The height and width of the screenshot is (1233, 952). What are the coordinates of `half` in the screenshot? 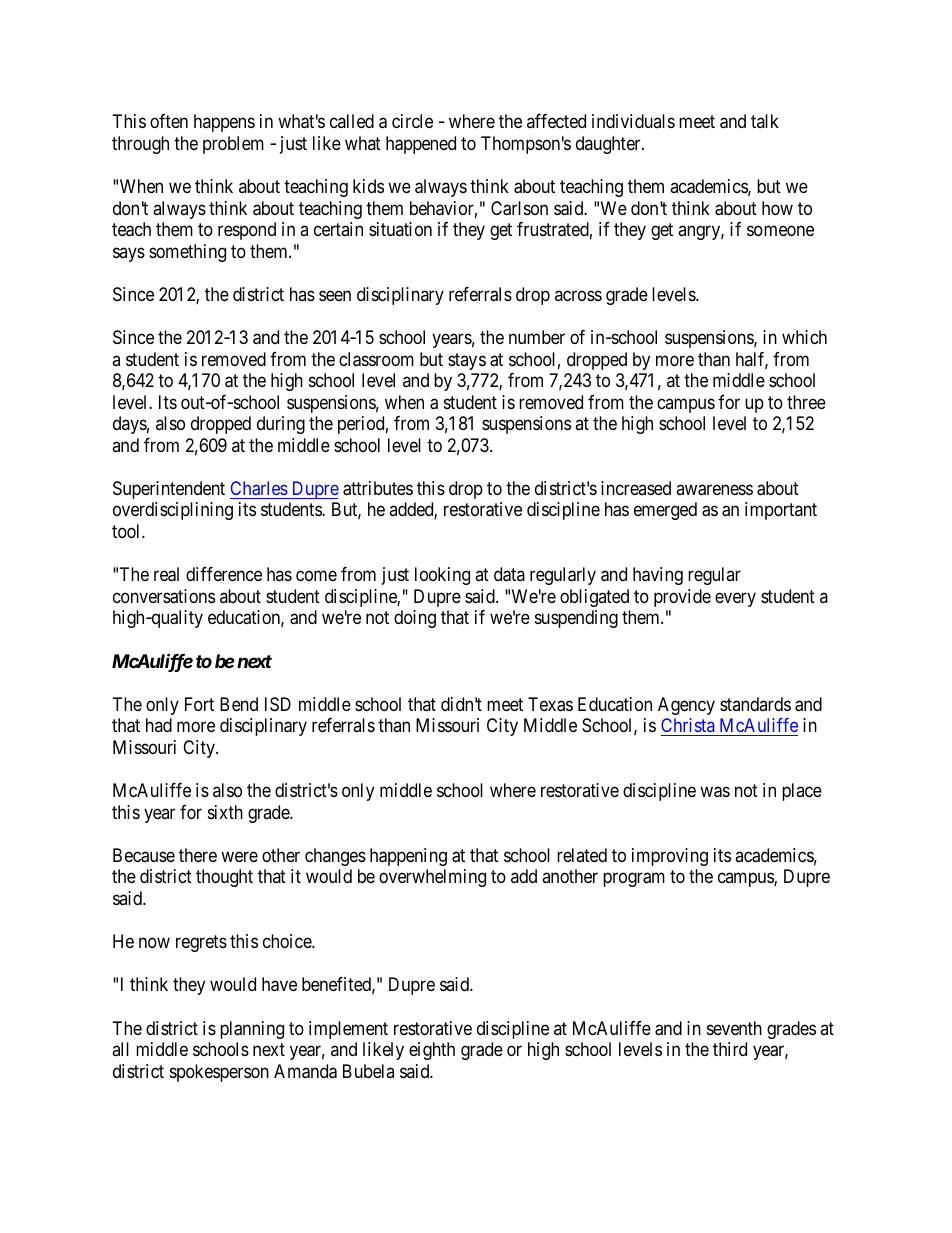 It's located at (752, 360).
